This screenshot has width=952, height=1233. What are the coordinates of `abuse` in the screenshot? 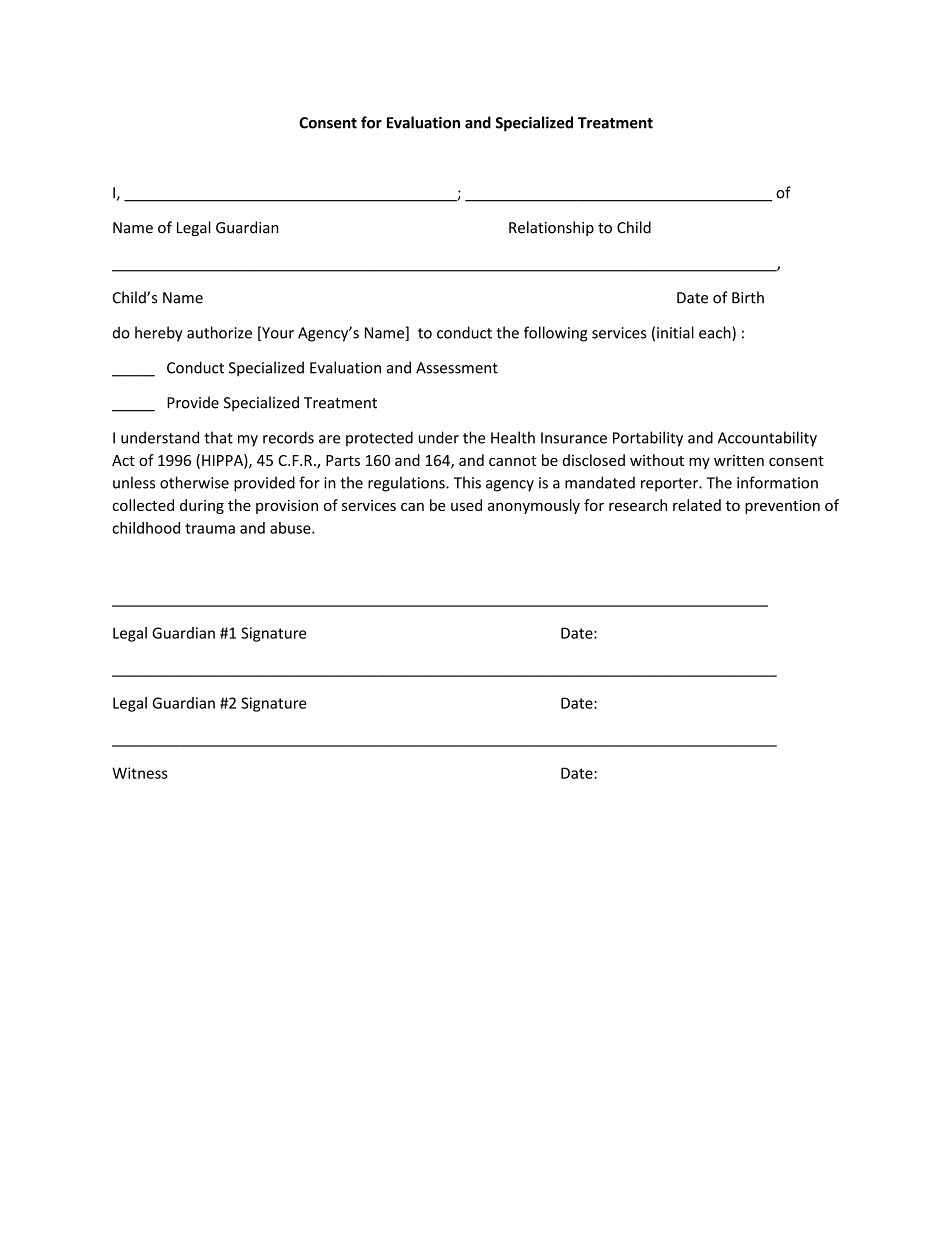 It's located at (291, 528).
